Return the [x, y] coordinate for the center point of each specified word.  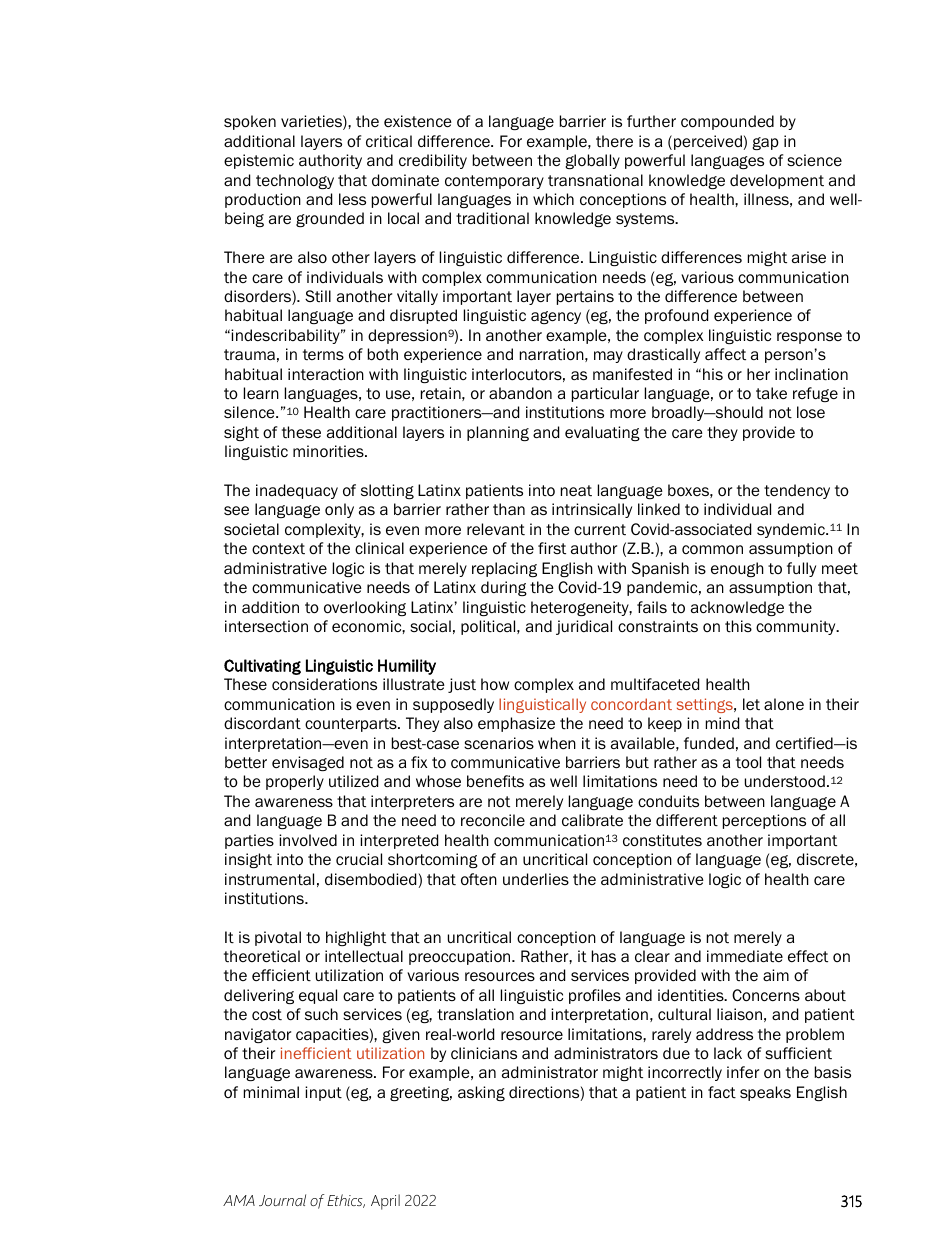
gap [765, 143]
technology [295, 181]
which [553, 199]
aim [776, 975]
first [552, 548]
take [771, 393]
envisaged [308, 763]
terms [323, 354]
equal [318, 996]
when [557, 743]
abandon [520, 393]
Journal [282, 1200]
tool [748, 762]
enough [737, 569]
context [278, 548]
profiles [595, 996]
